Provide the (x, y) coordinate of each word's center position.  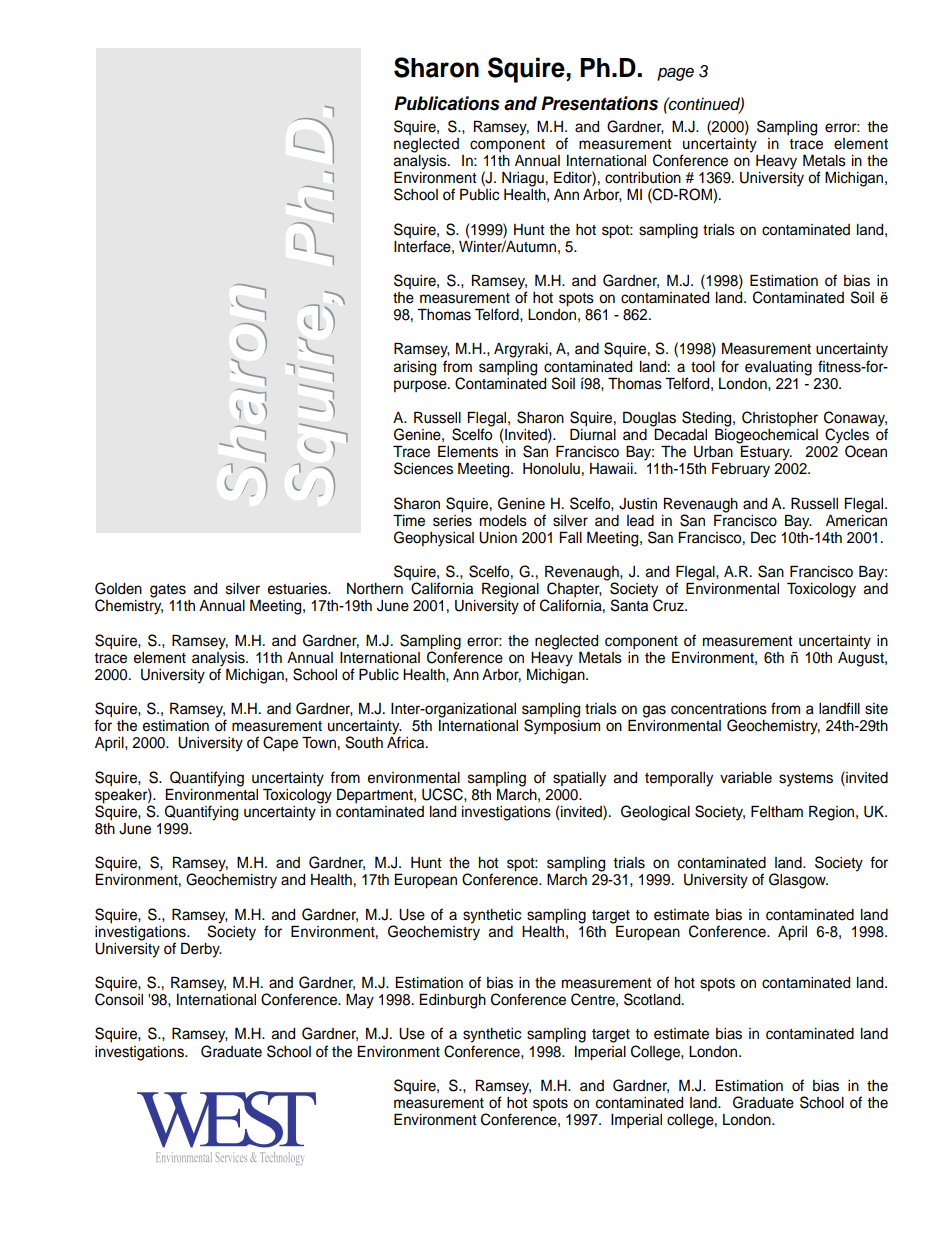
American (856, 519)
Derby (201, 950)
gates (168, 591)
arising (414, 368)
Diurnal (593, 433)
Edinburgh (453, 1001)
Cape (280, 744)
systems (806, 780)
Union (498, 538)
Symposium (562, 726)
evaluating (778, 368)
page (675, 74)
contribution (643, 178)
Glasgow (798, 881)
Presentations (599, 103)
